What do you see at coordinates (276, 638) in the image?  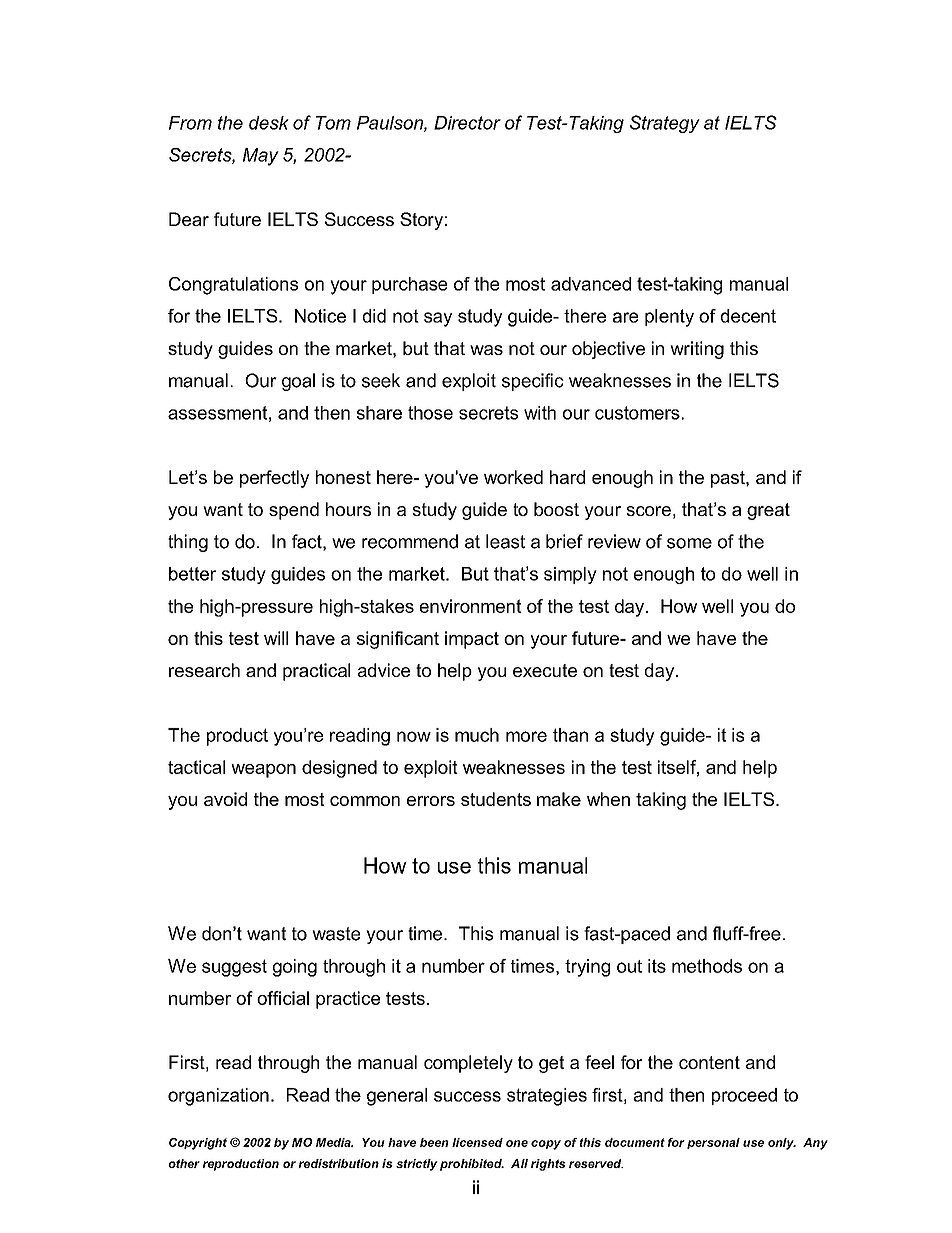 I see `will` at bounding box center [276, 638].
